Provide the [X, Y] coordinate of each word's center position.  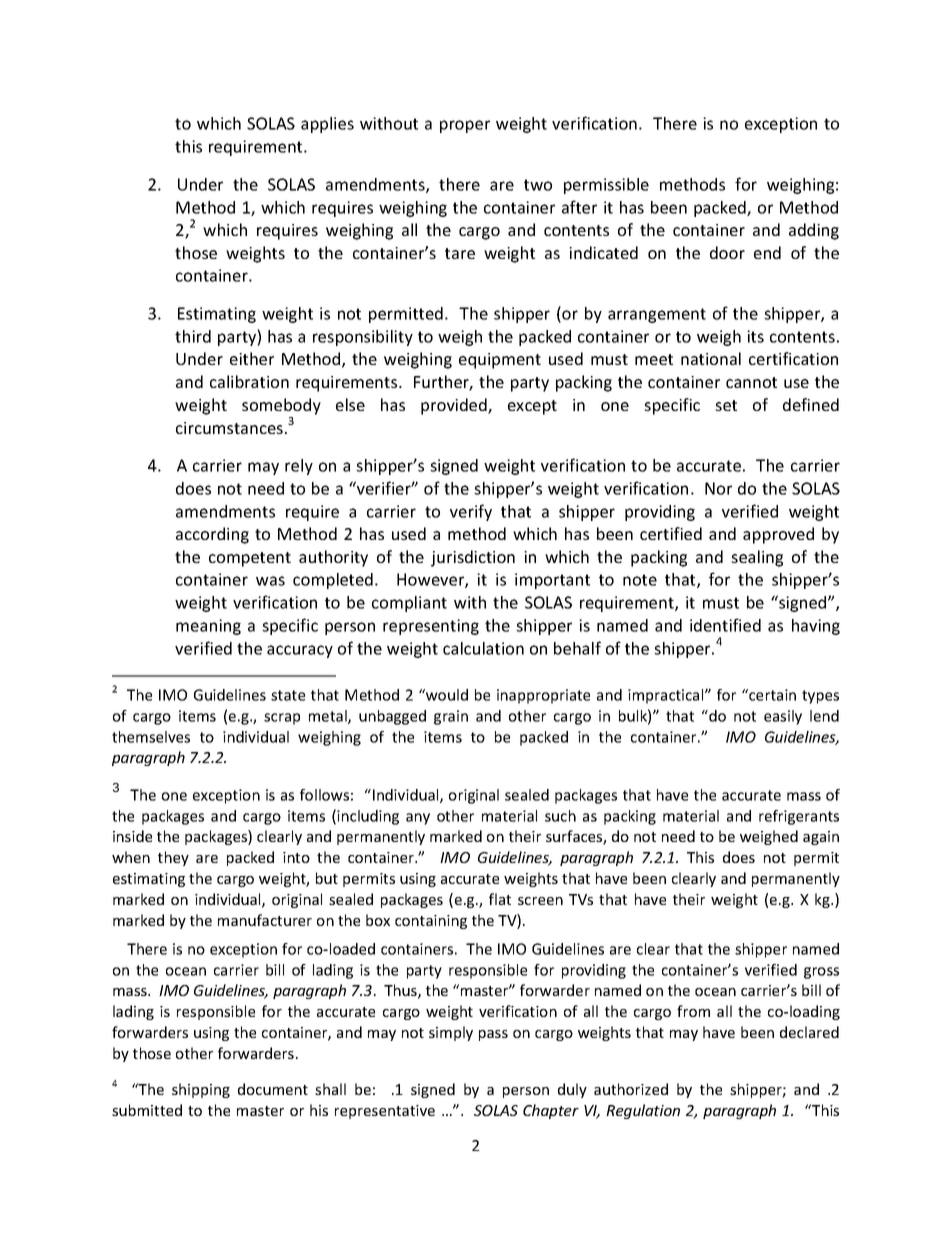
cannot [751, 382]
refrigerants [799, 817]
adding [814, 231]
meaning [208, 627]
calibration [249, 381]
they [173, 858]
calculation [483, 648]
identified [725, 625]
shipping [201, 1090]
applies [327, 125]
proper [465, 126]
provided [455, 406]
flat [500, 899]
